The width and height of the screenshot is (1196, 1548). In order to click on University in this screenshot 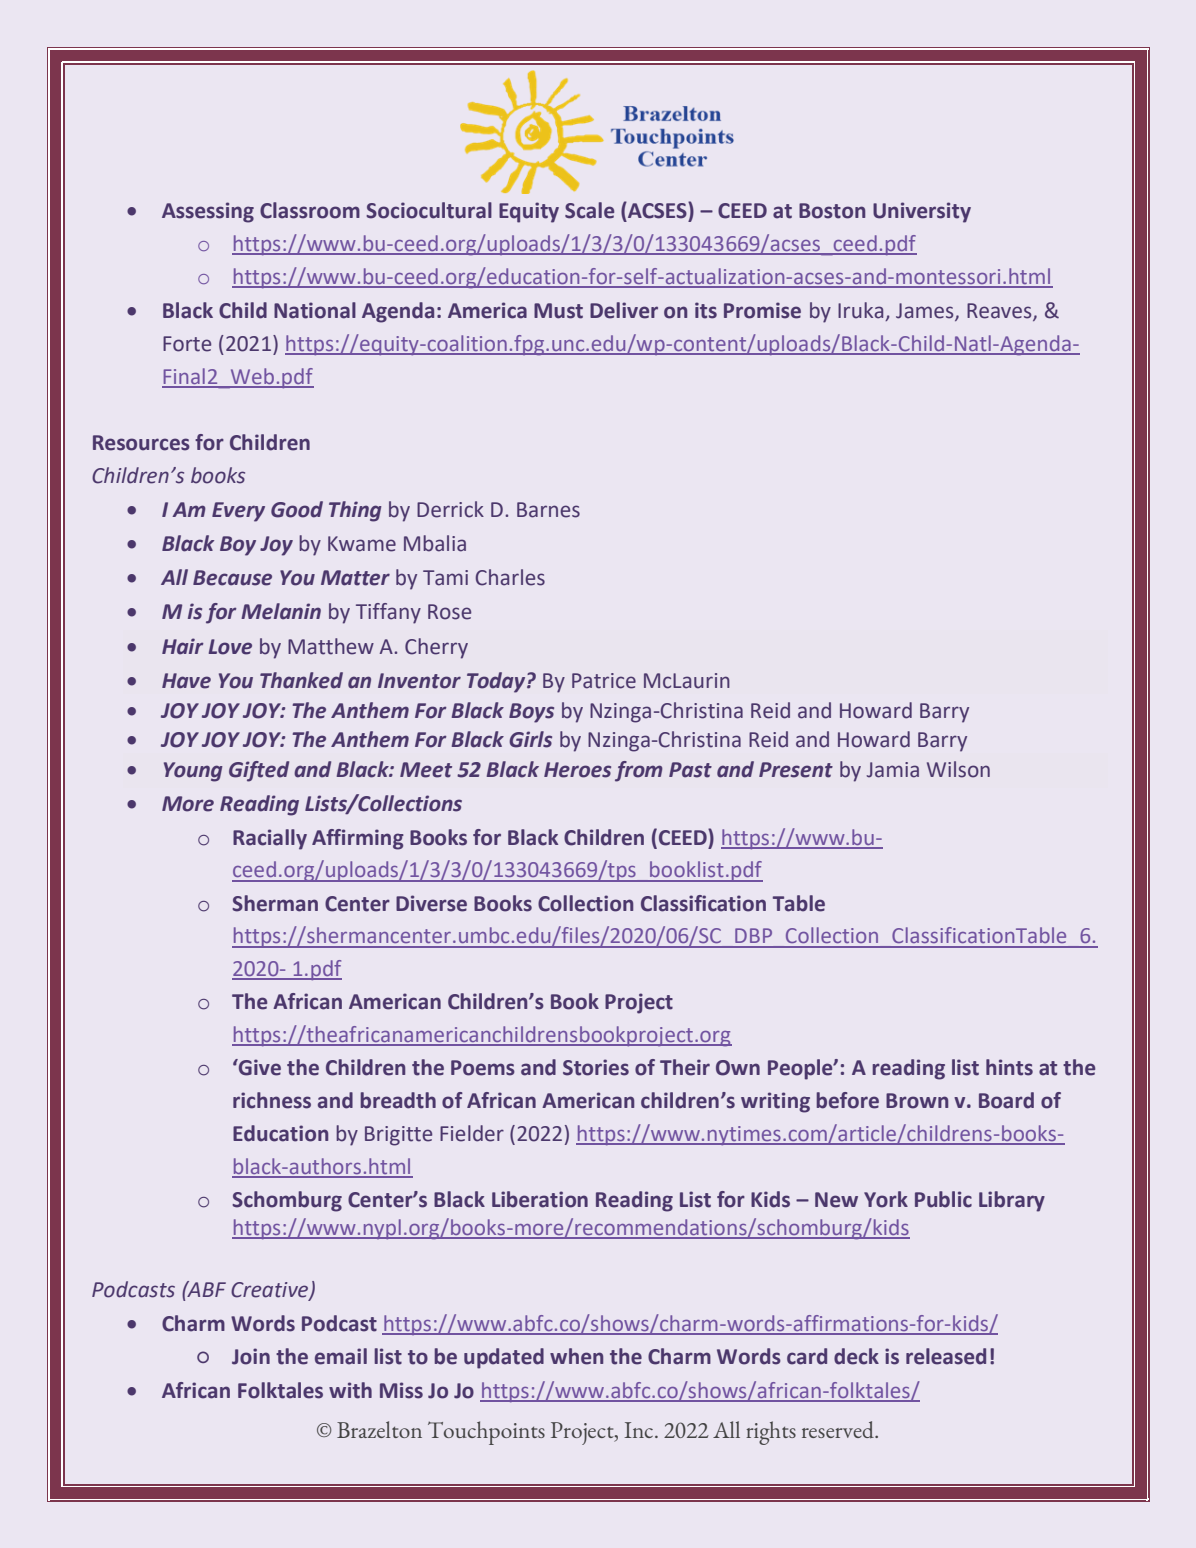, I will do `click(922, 212)`.
